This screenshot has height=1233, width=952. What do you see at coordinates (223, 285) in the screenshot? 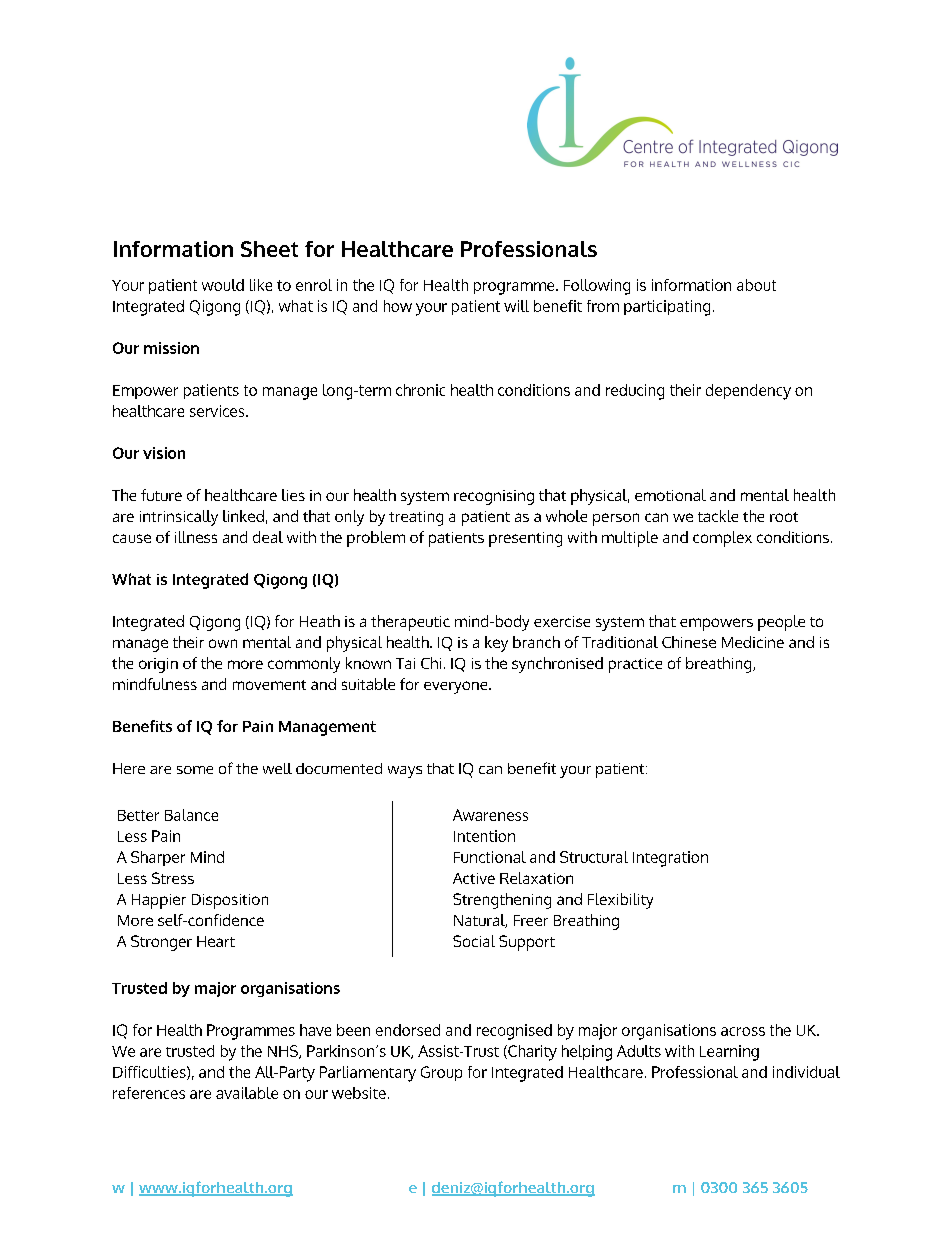
I see `would` at bounding box center [223, 285].
